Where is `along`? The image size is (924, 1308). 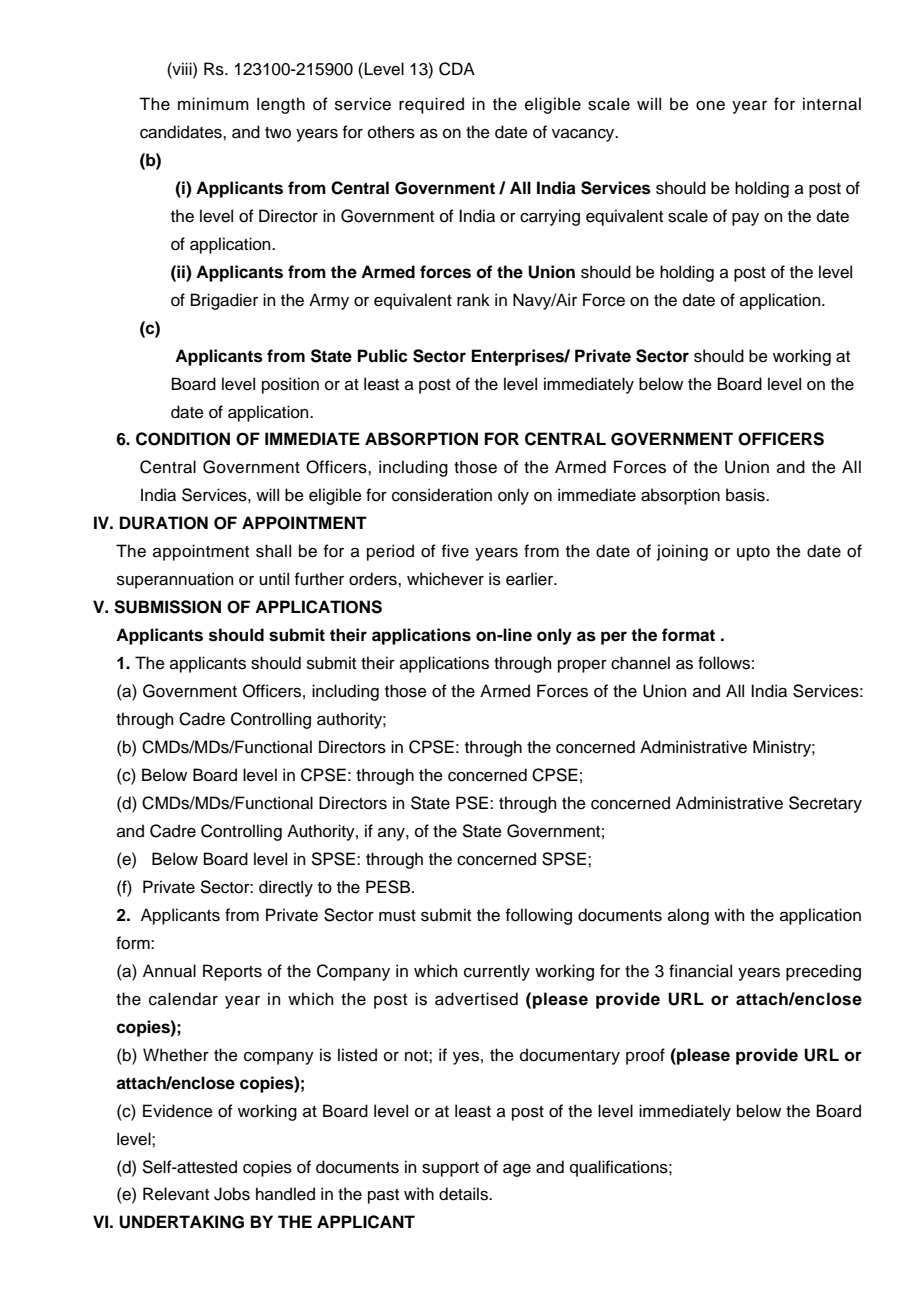
along is located at coordinates (688, 916).
